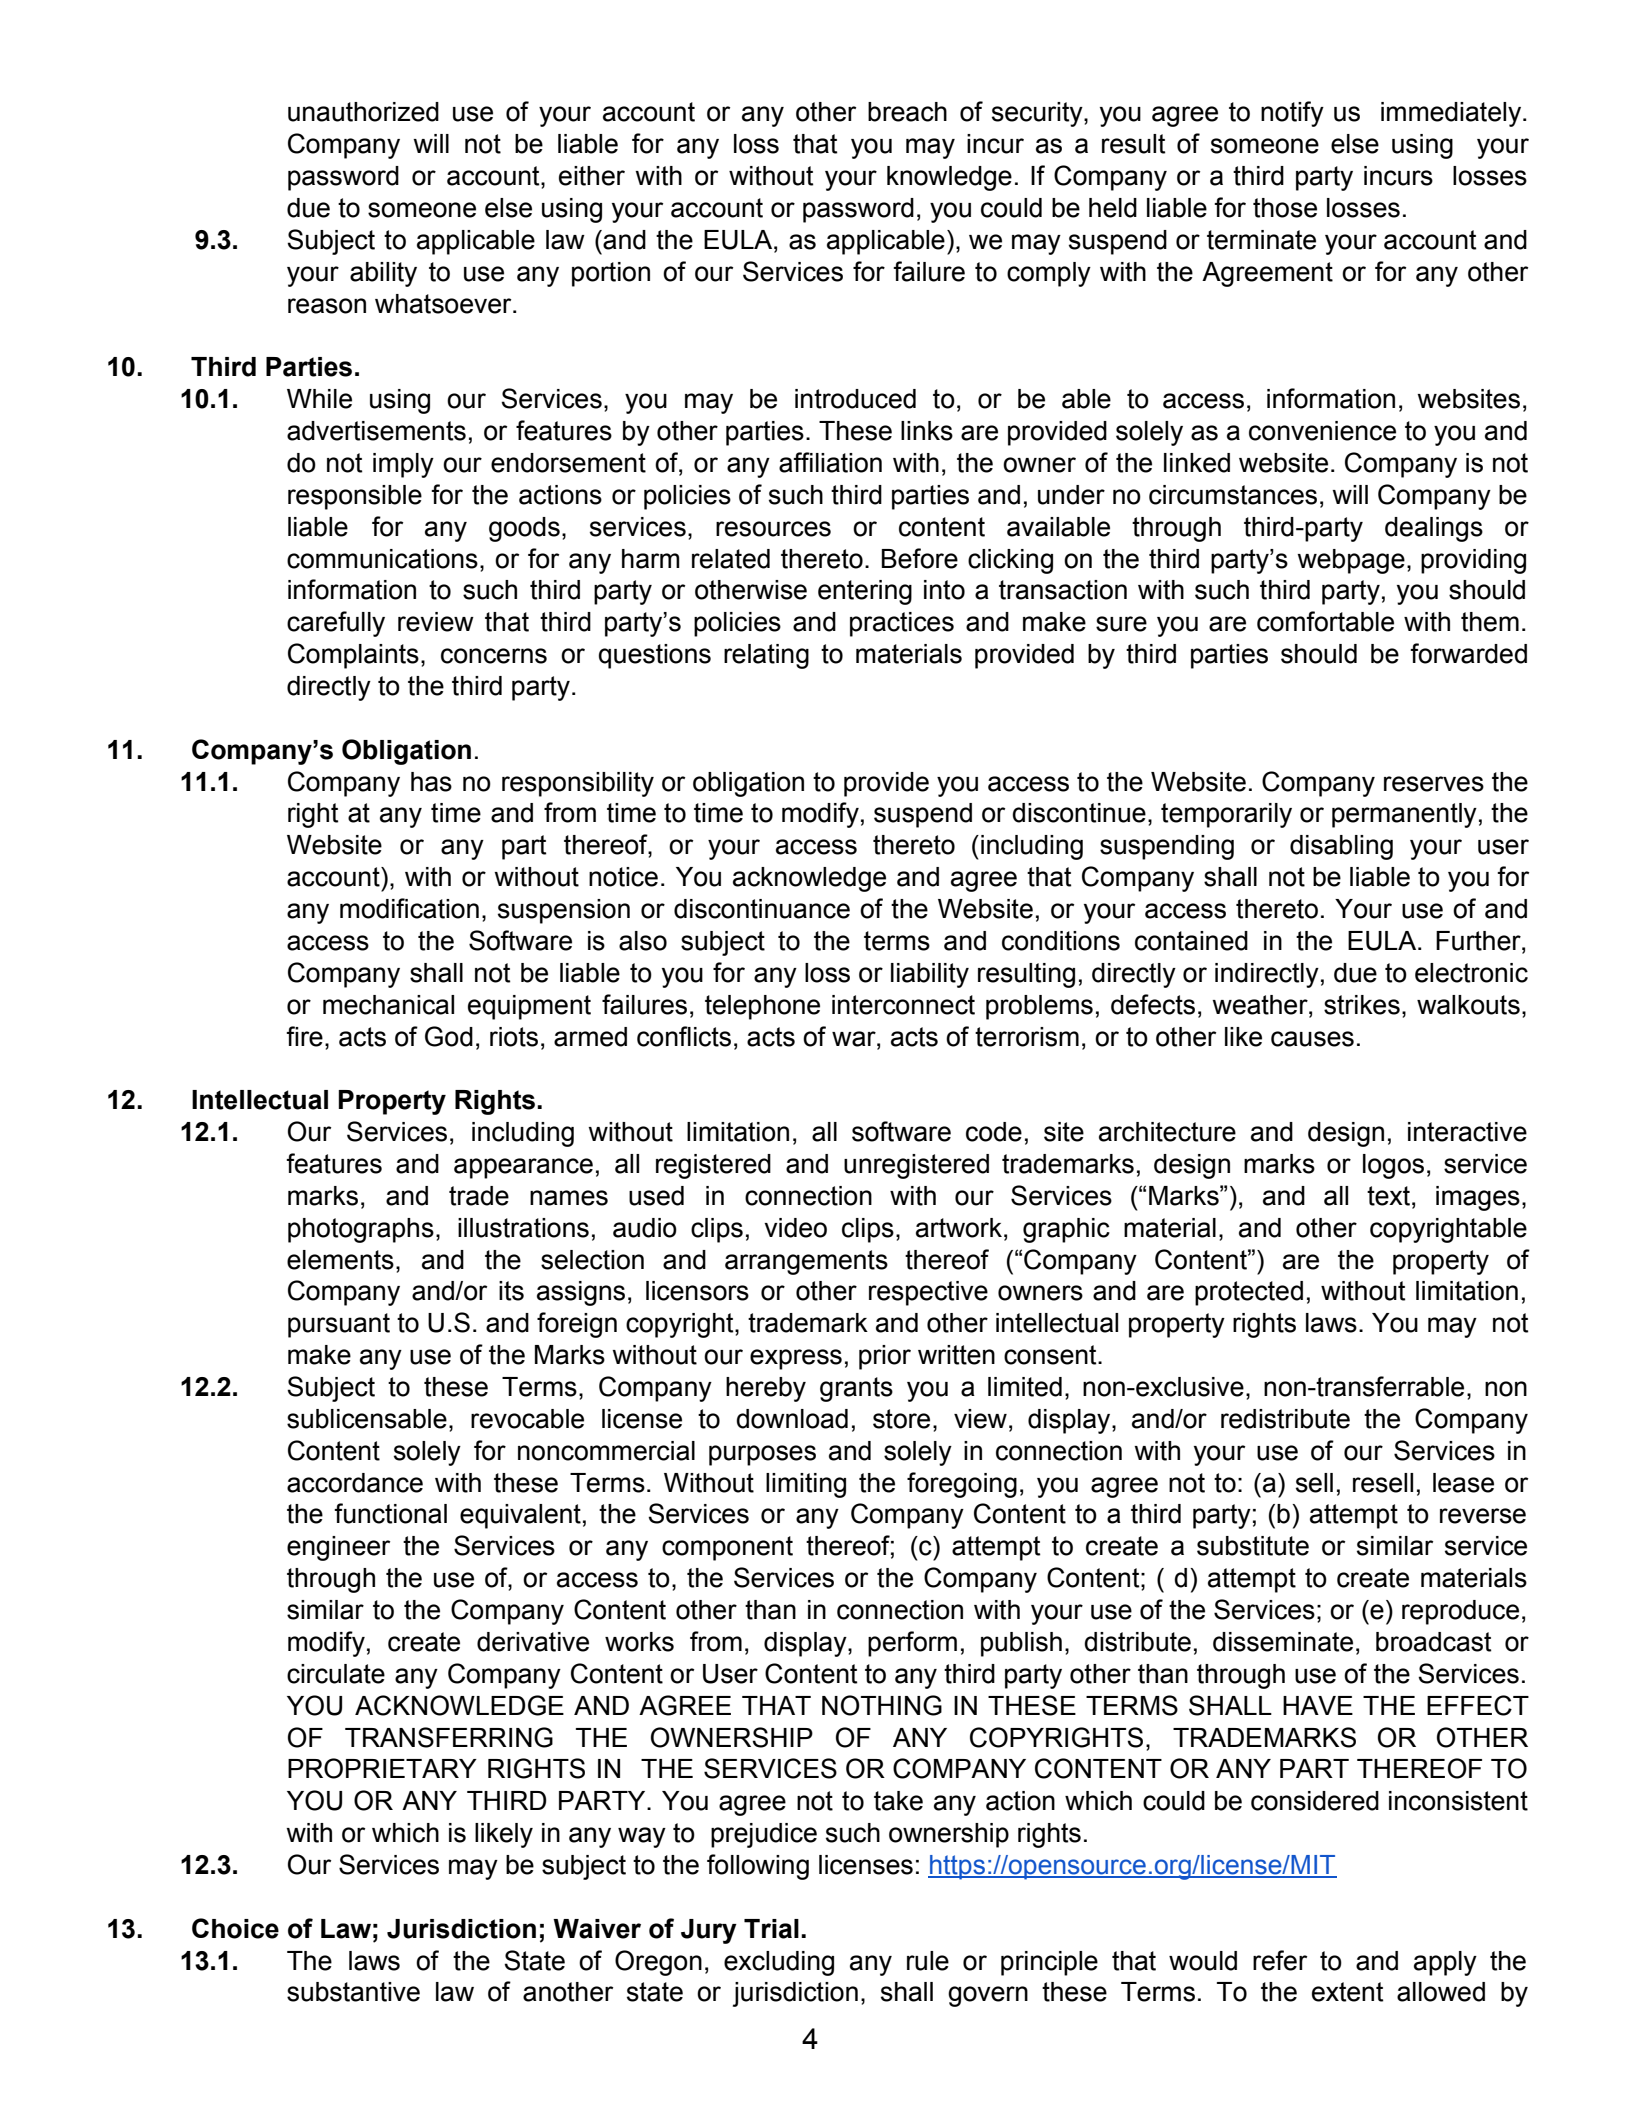 This image has width=1625, height=2103. Describe the element at coordinates (885, 1357) in the image. I see `prior` at that location.
